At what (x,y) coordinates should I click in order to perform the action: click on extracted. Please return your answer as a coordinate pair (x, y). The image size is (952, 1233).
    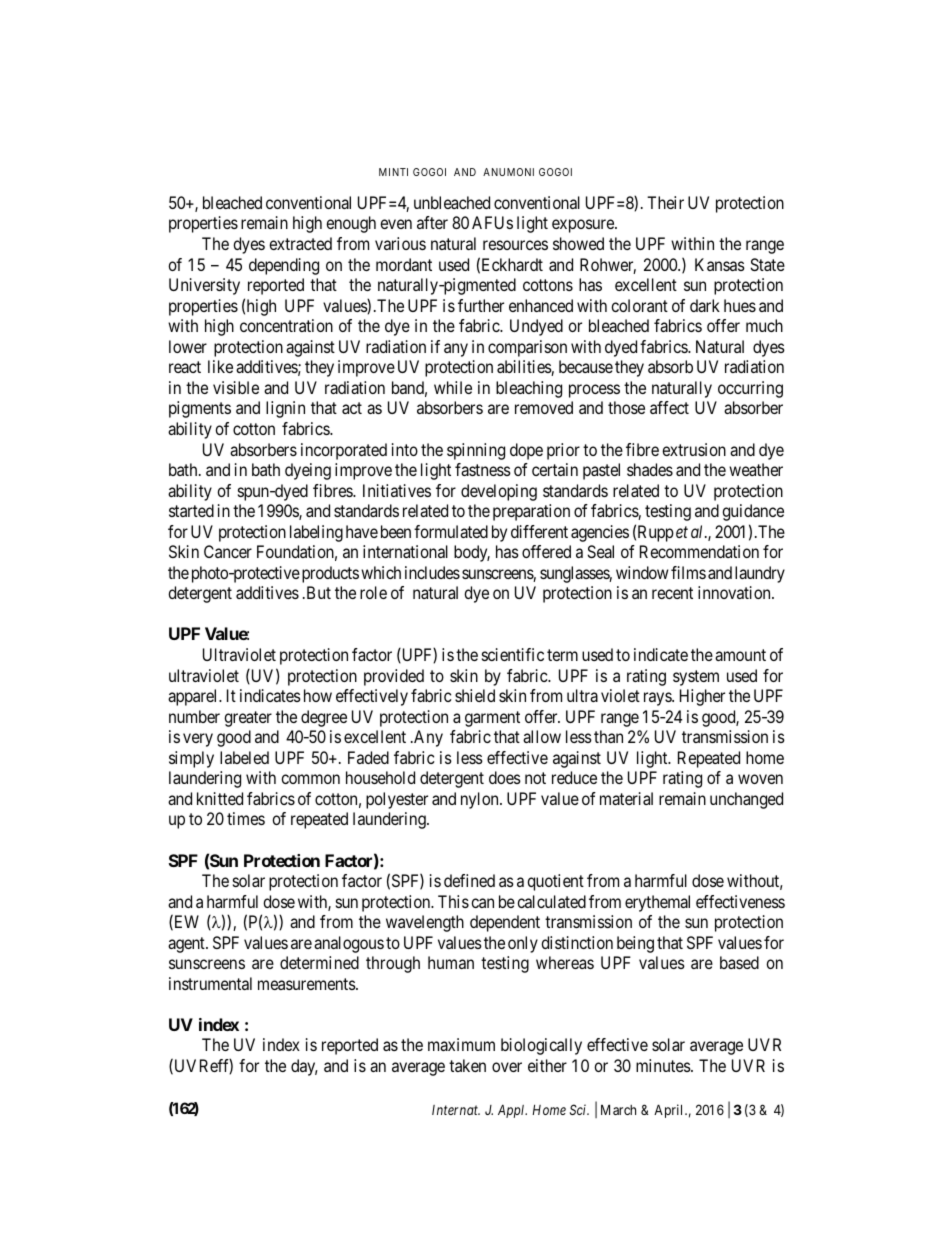
    Looking at the image, I should click on (300, 243).
